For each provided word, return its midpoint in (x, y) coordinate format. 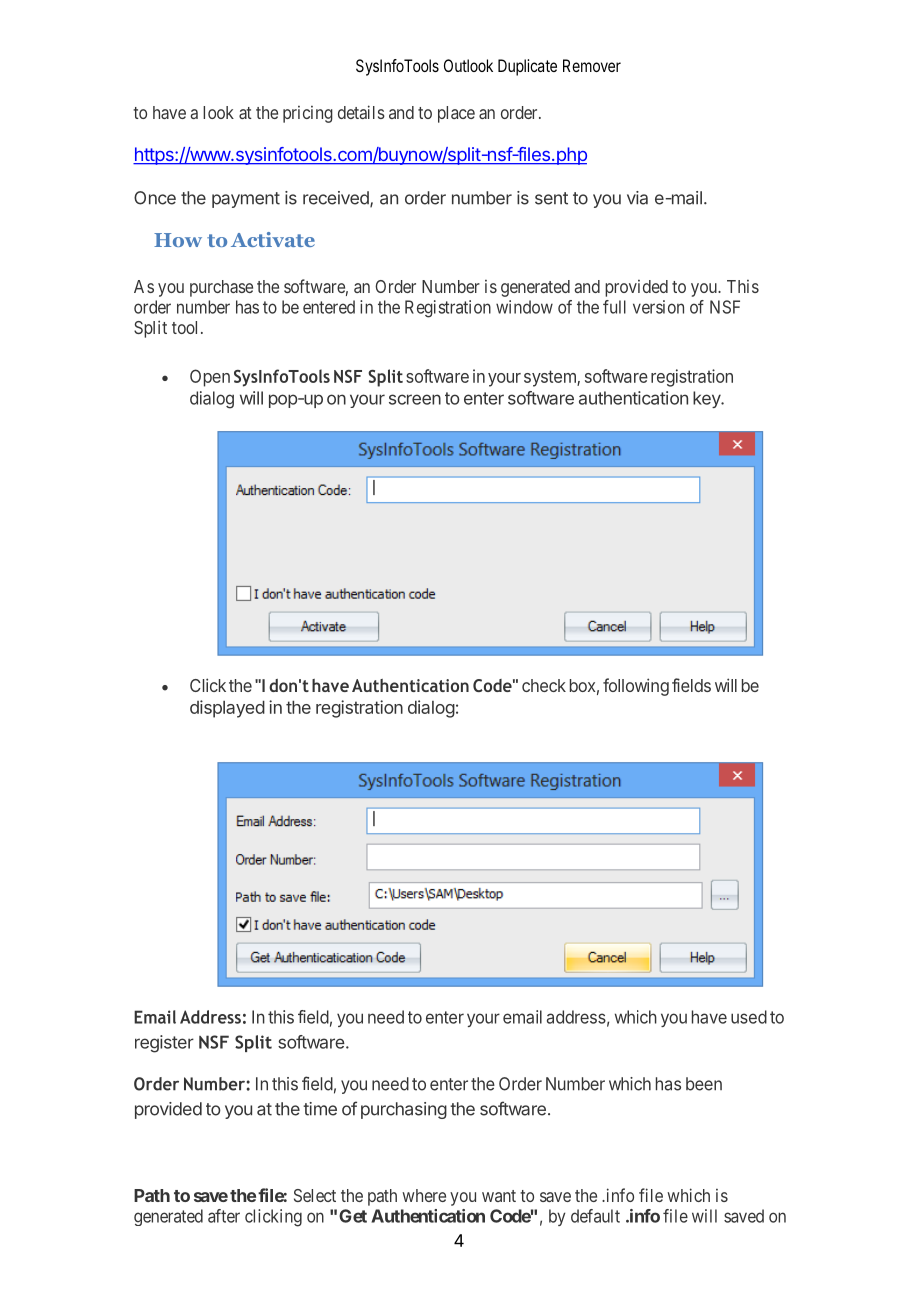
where (424, 1195)
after (224, 1216)
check (544, 685)
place (456, 114)
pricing (308, 114)
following (636, 687)
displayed (227, 709)
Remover (592, 65)
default (595, 1216)
